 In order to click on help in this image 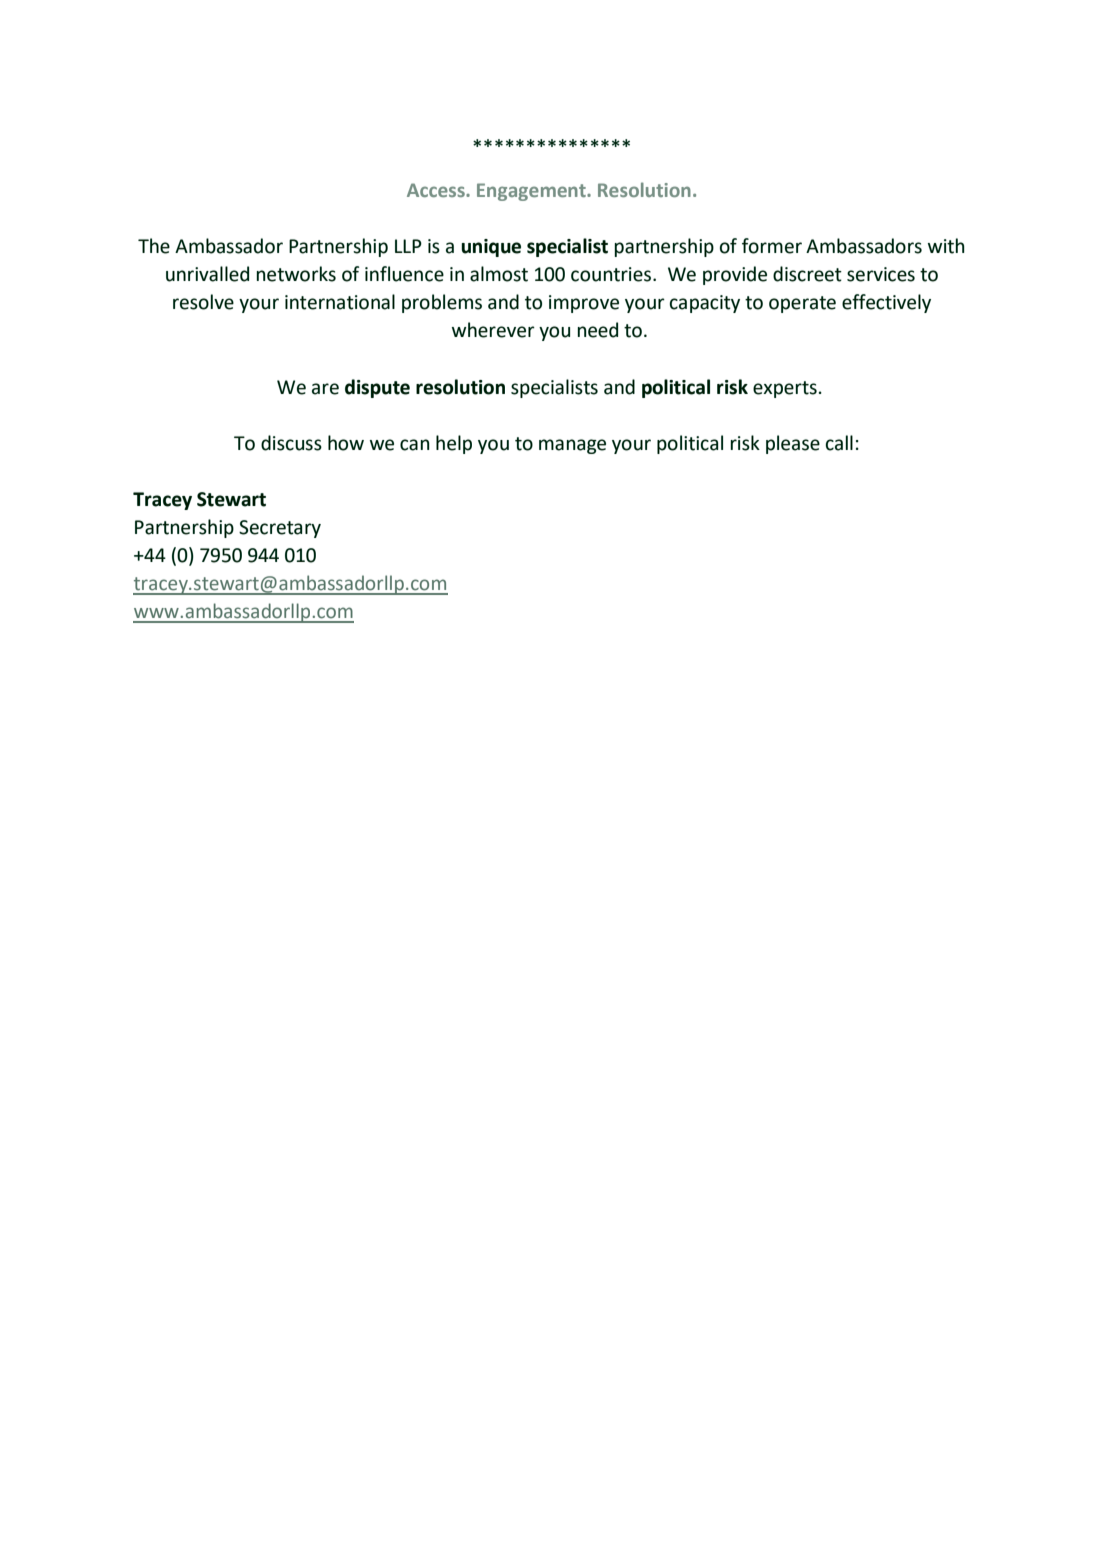, I will do `click(454, 444)`.
